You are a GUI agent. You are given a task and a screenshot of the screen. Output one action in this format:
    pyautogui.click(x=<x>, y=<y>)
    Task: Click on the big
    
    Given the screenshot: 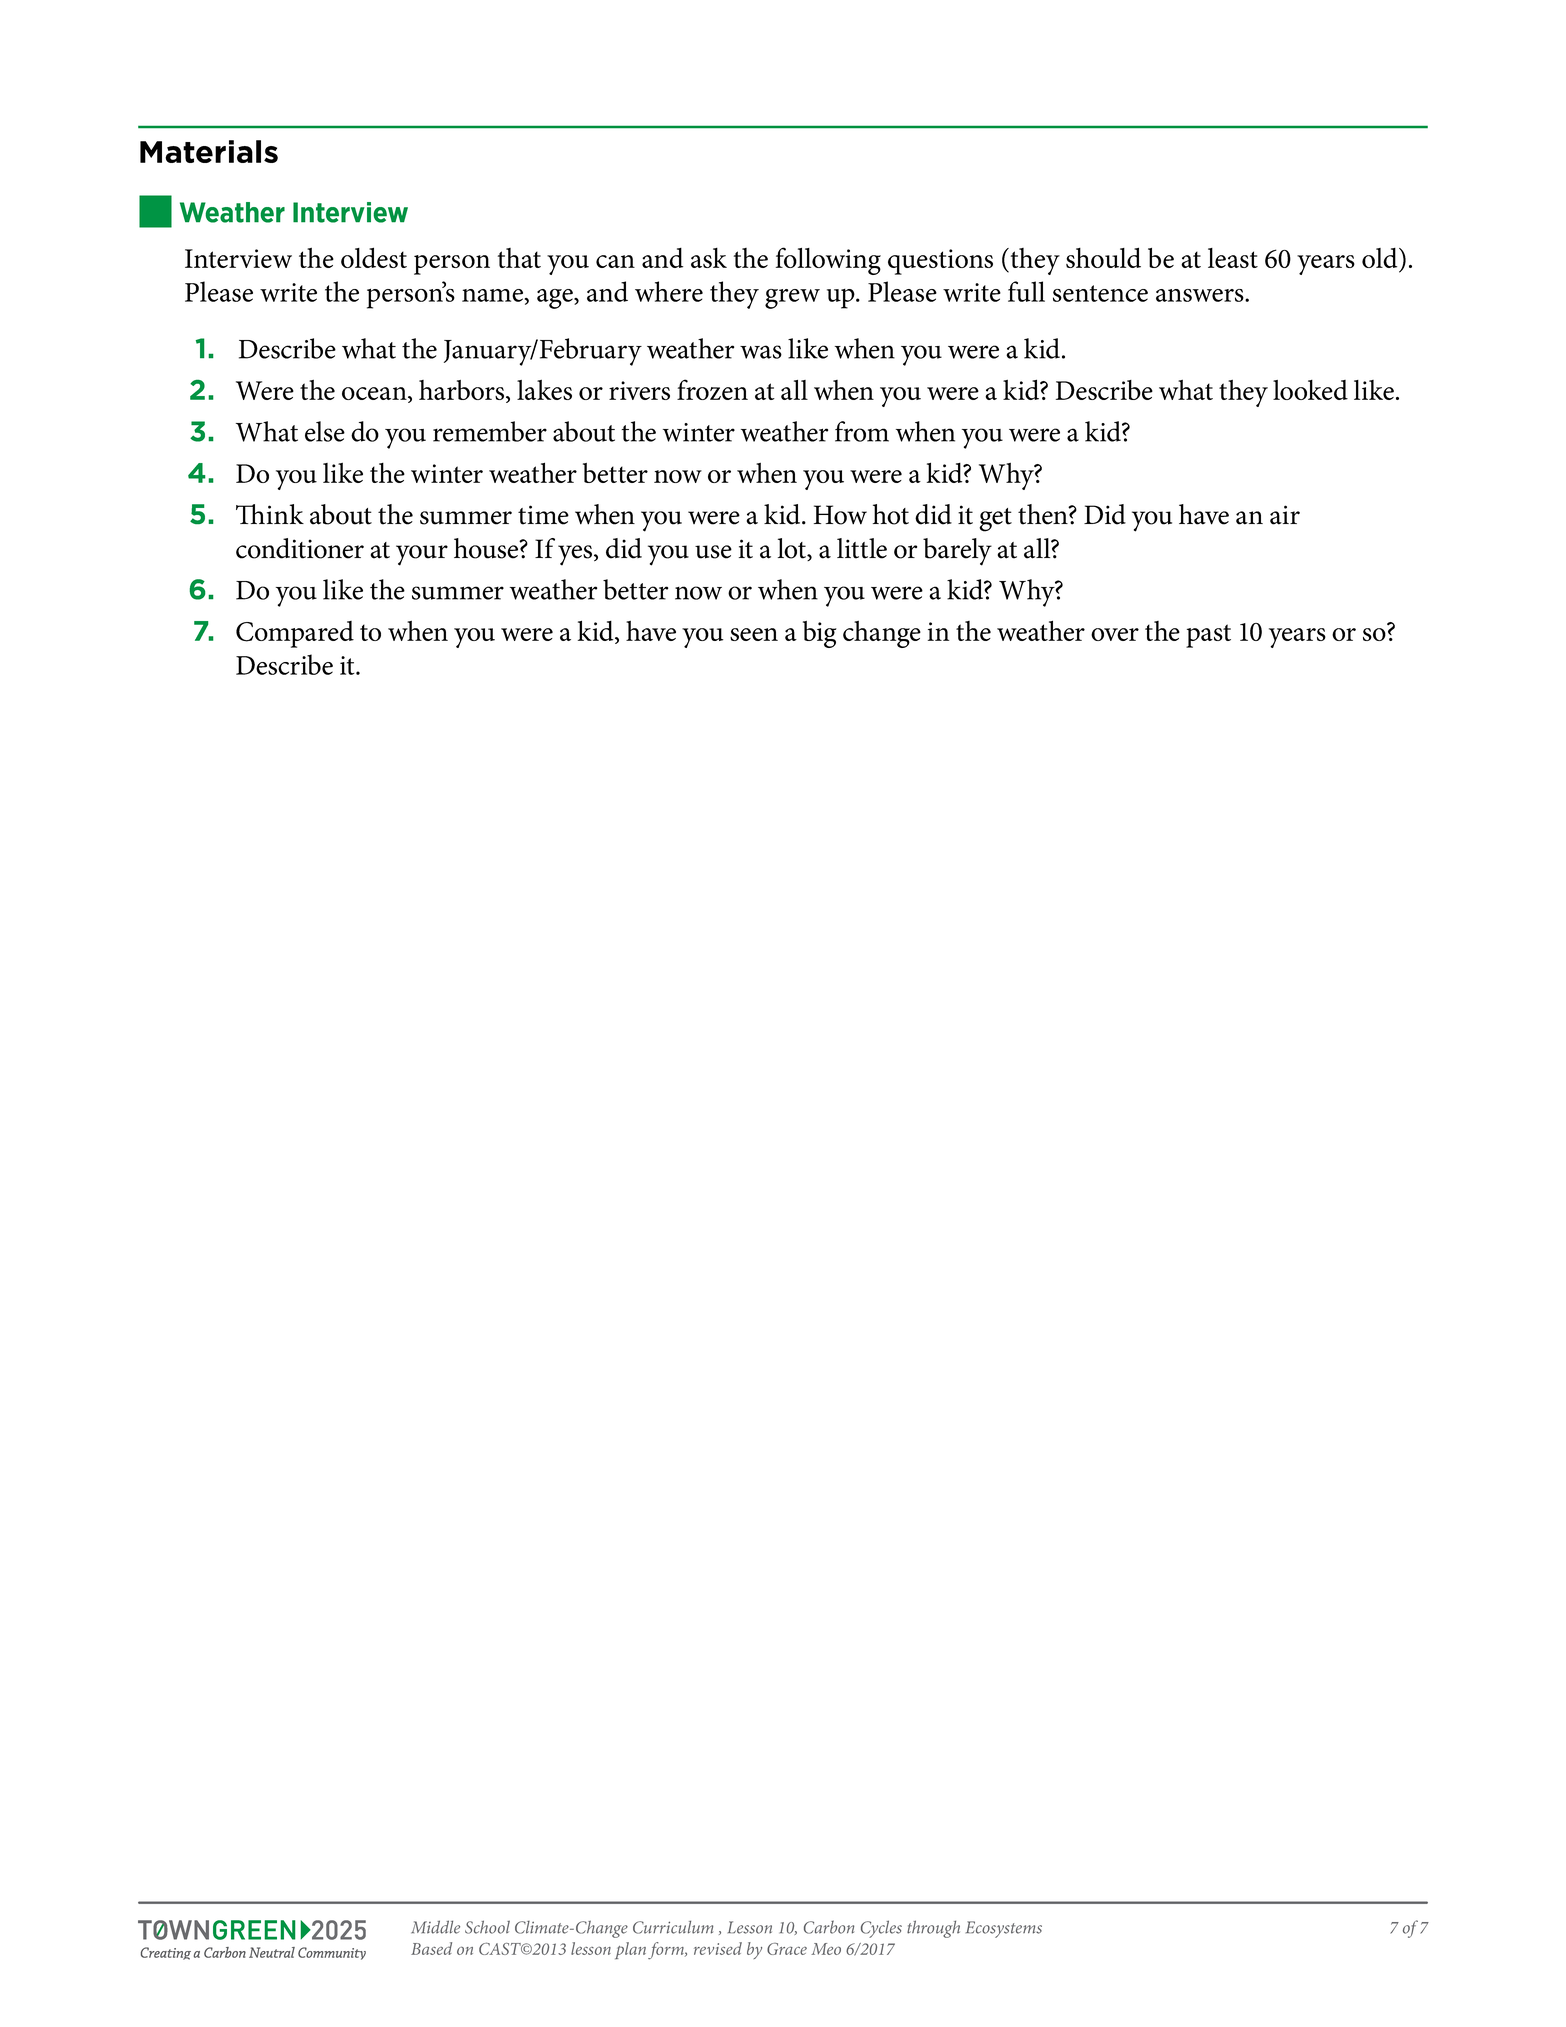 What is the action you would take?
    pyautogui.click(x=820, y=634)
